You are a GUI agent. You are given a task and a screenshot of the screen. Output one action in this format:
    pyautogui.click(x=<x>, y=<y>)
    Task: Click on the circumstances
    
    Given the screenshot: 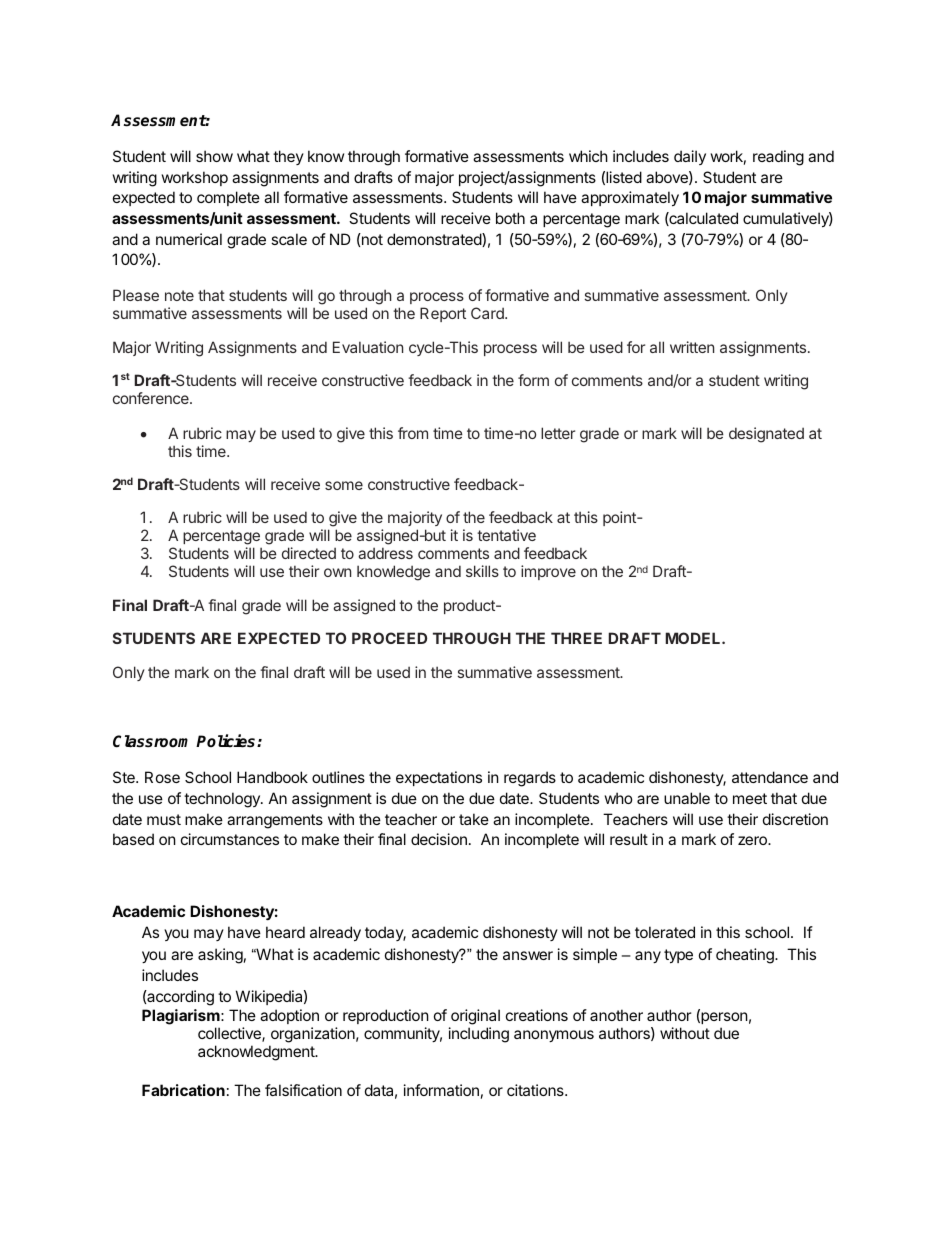 What is the action you would take?
    pyautogui.click(x=230, y=839)
